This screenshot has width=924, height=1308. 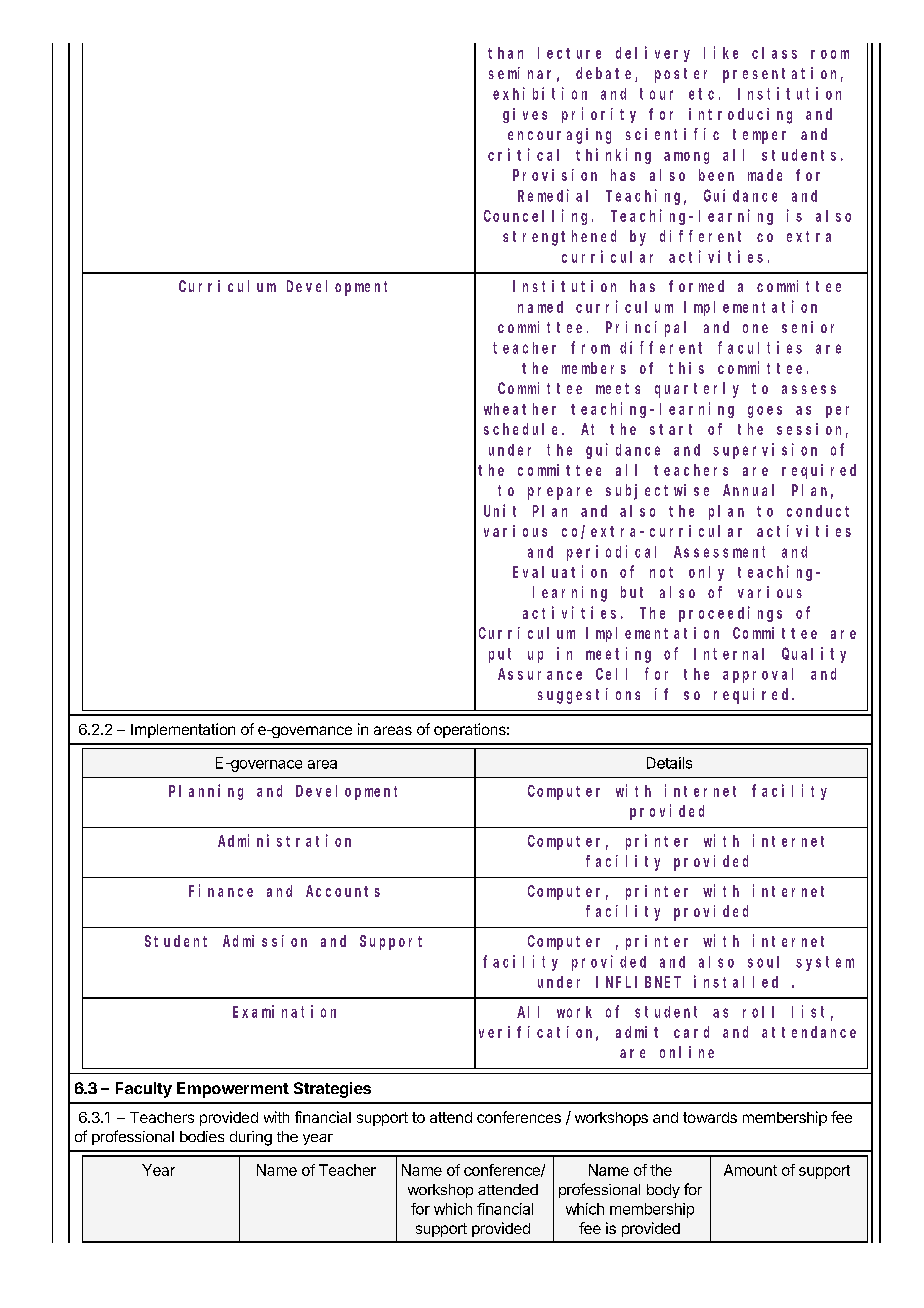 What do you see at coordinates (730, 614) in the screenshot?
I see `proceedings` at bounding box center [730, 614].
